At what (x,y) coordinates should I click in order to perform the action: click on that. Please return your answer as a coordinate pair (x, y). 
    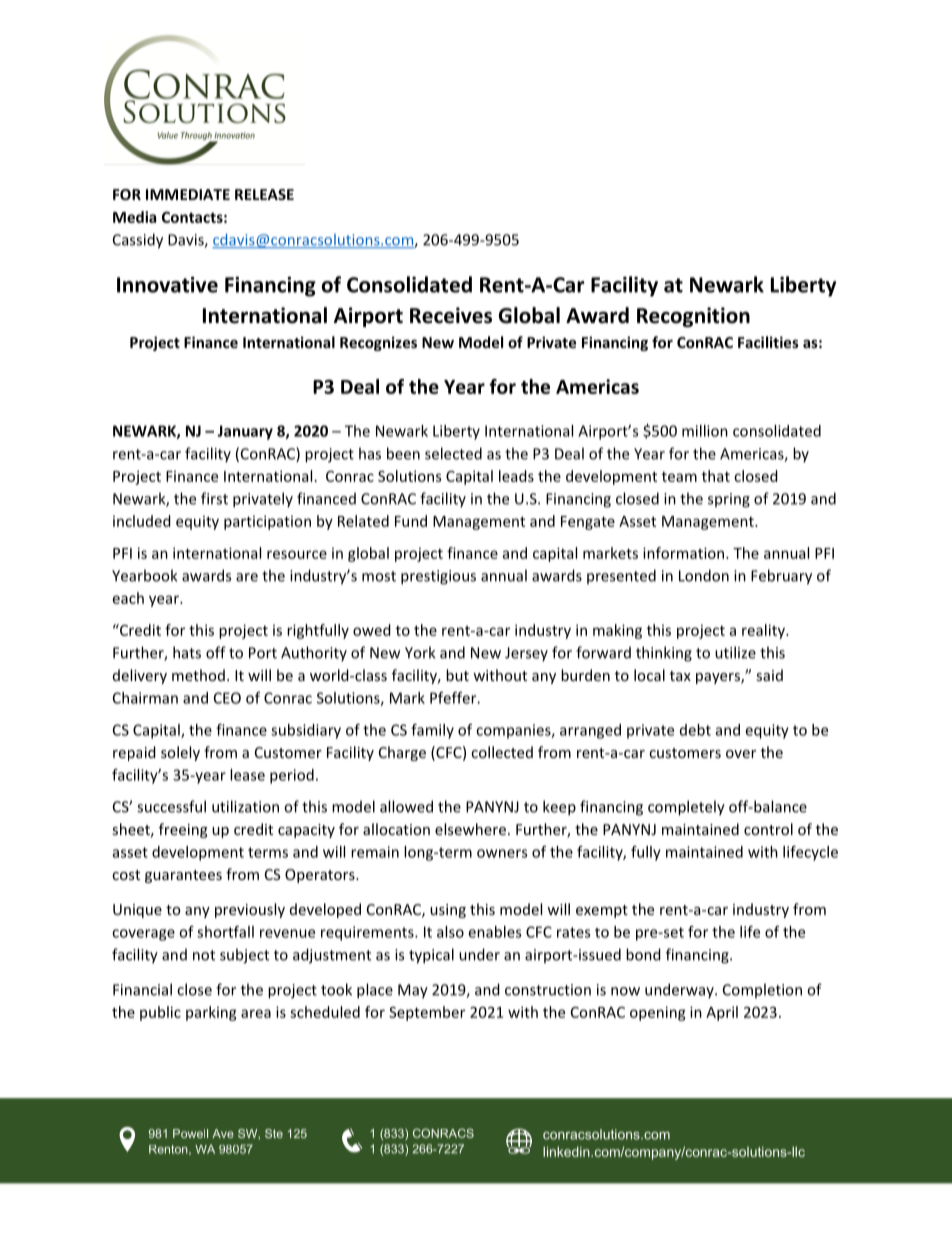
    Looking at the image, I should click on (716, 476).
